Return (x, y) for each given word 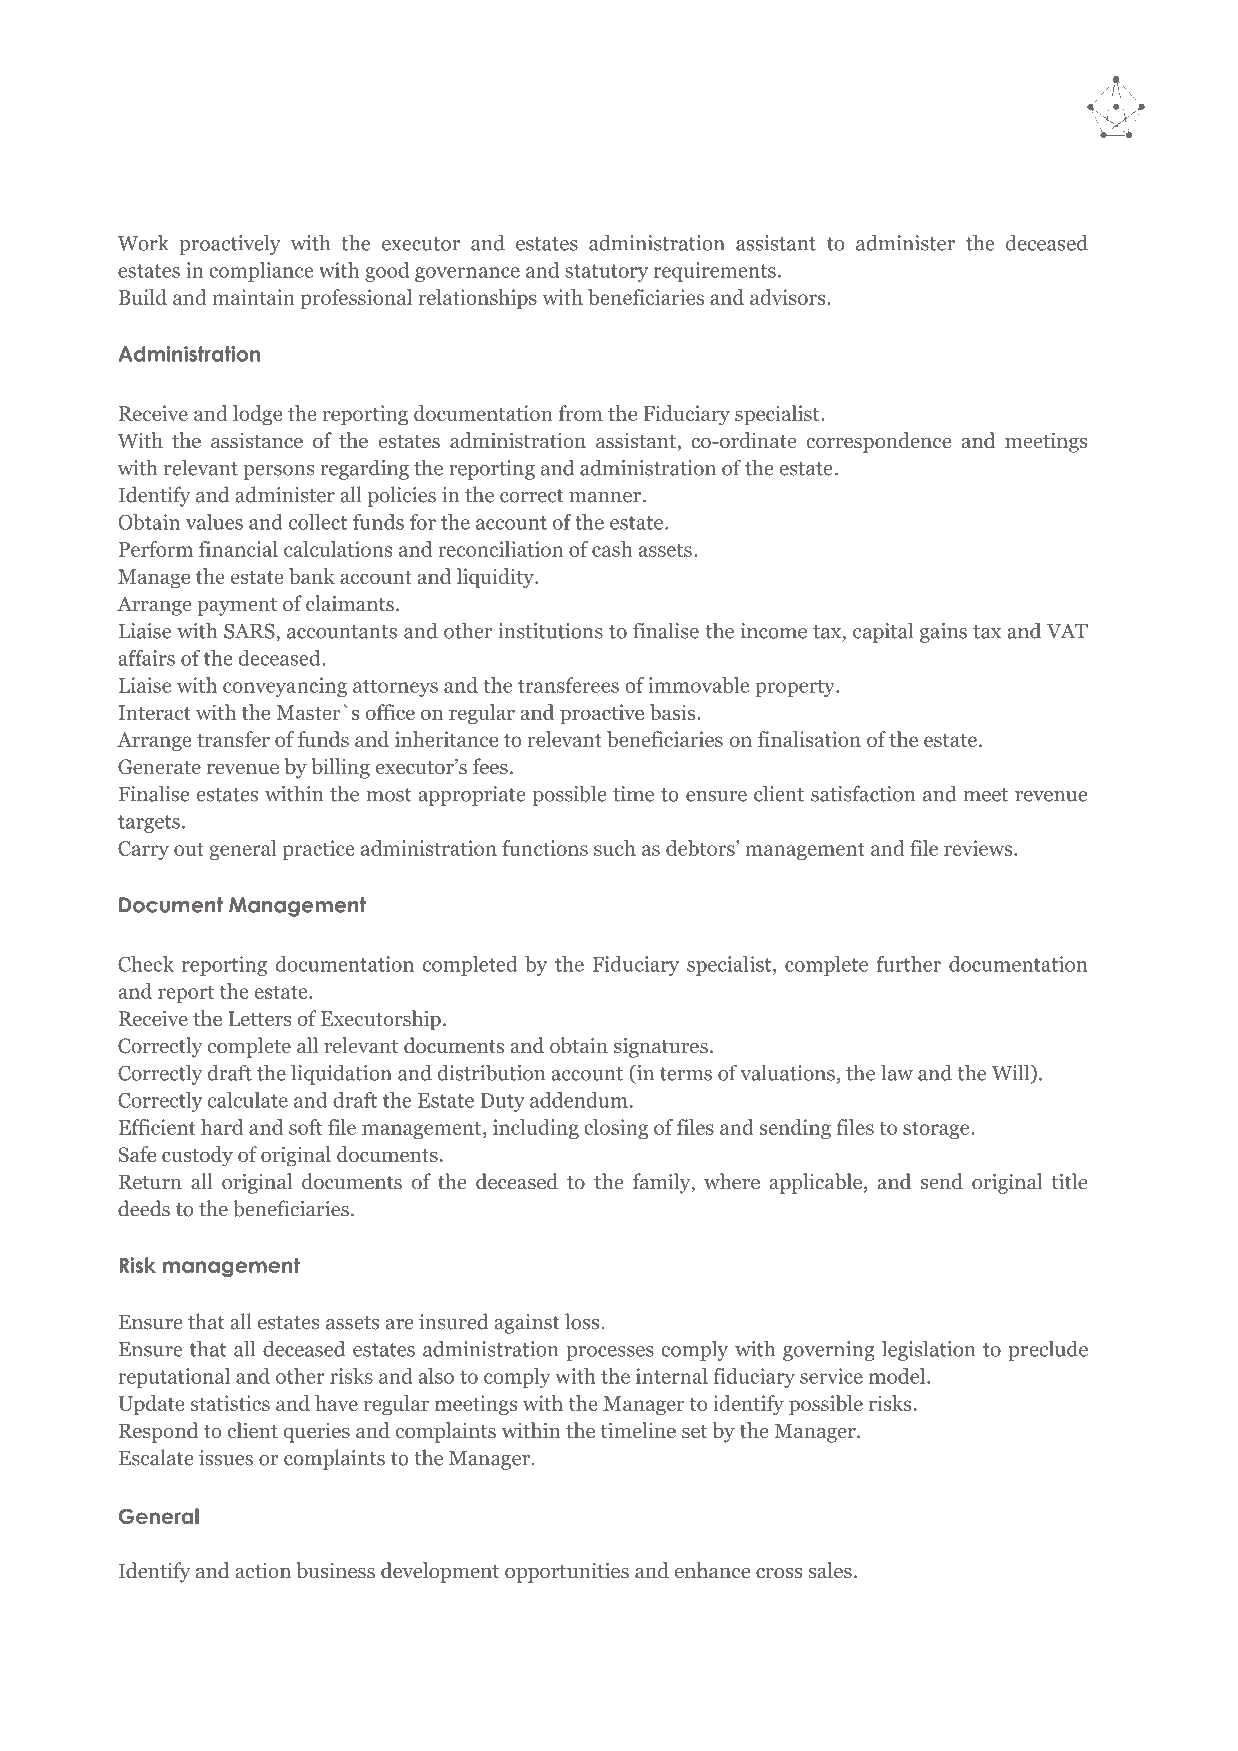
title (1069, 1181)
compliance (261, 272)
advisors (789, 297)
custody (197, 1156)
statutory (606, 273)
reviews (979, 848)
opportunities (567, 1573)
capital (883, 632)
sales (830, 1570)
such (615, 848)
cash (612, 549)
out (189, 849)
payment (237, 607)
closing (616, 1129)
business (336, 1570)
